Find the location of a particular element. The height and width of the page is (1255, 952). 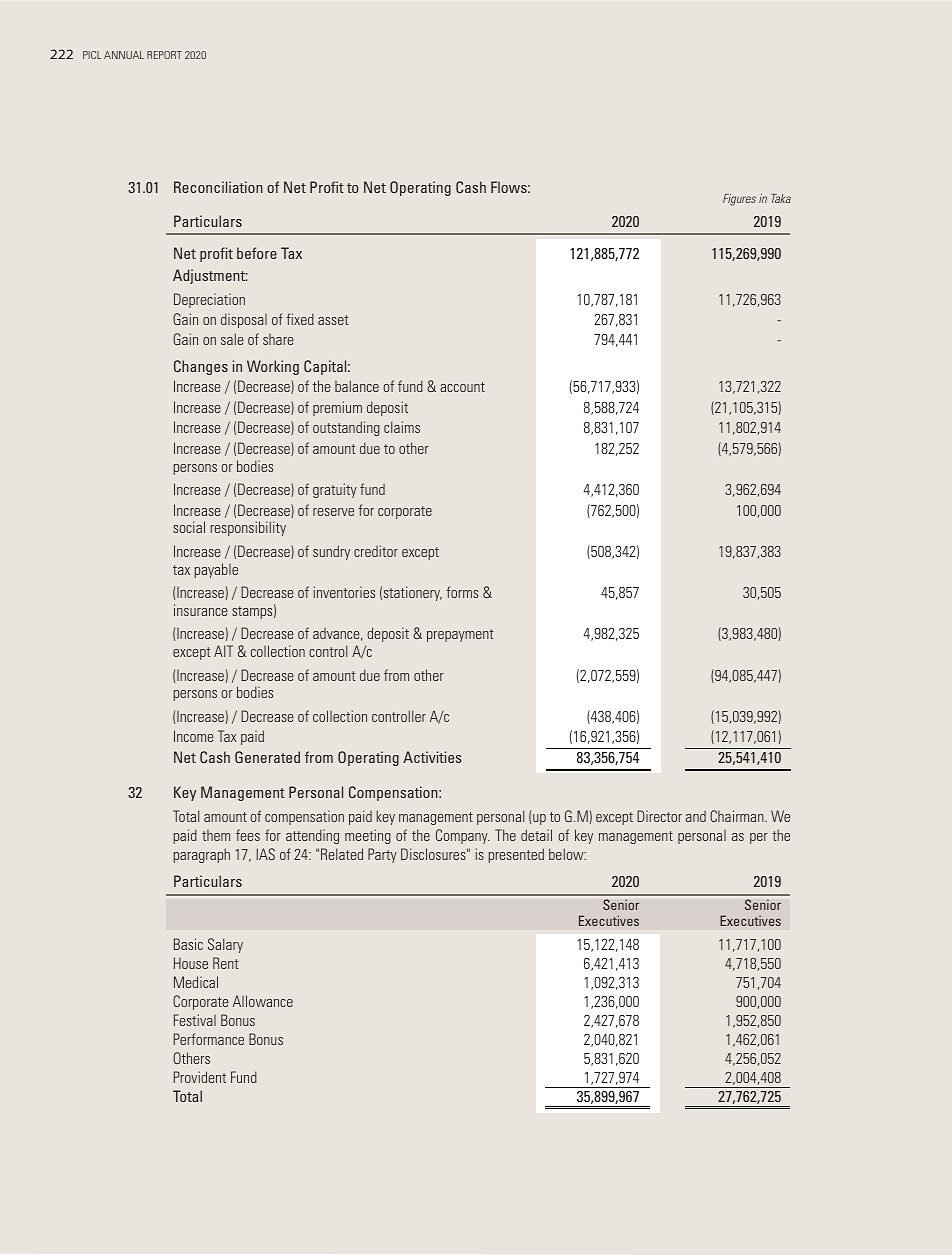

REPORT is located at coordinates (164, 55).
